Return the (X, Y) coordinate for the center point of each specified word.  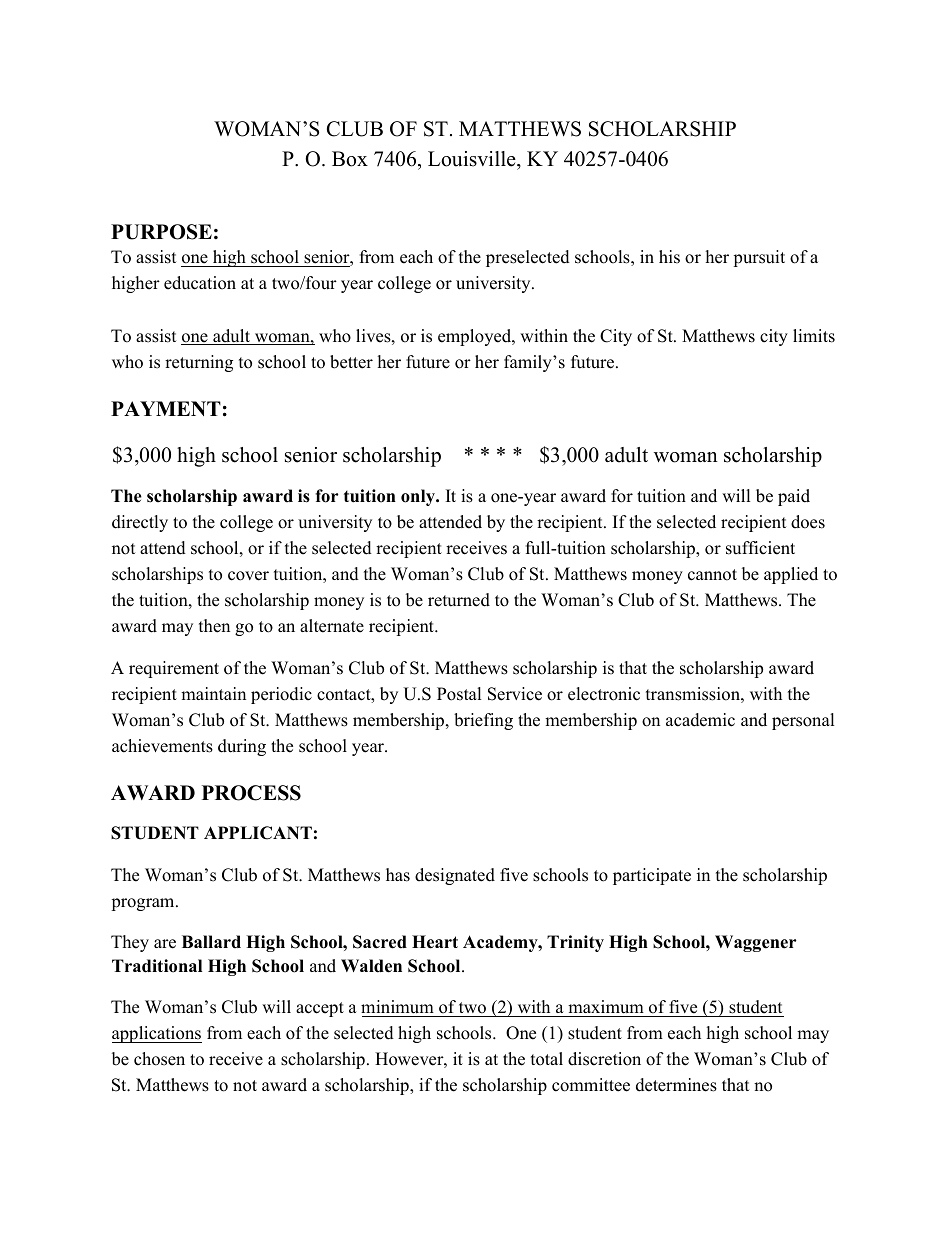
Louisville (473, 159)
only (419, 497)
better (351, 362)
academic (700, 720)
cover (248, 576)
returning (199, 363)
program (144, 904)
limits (814, 336)
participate (652, 876)
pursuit (759, 258)
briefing (483, 721)
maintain (213, 693)
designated (455, 876)
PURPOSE (161, 232)
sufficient (760, 548)
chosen (159, 1059)
